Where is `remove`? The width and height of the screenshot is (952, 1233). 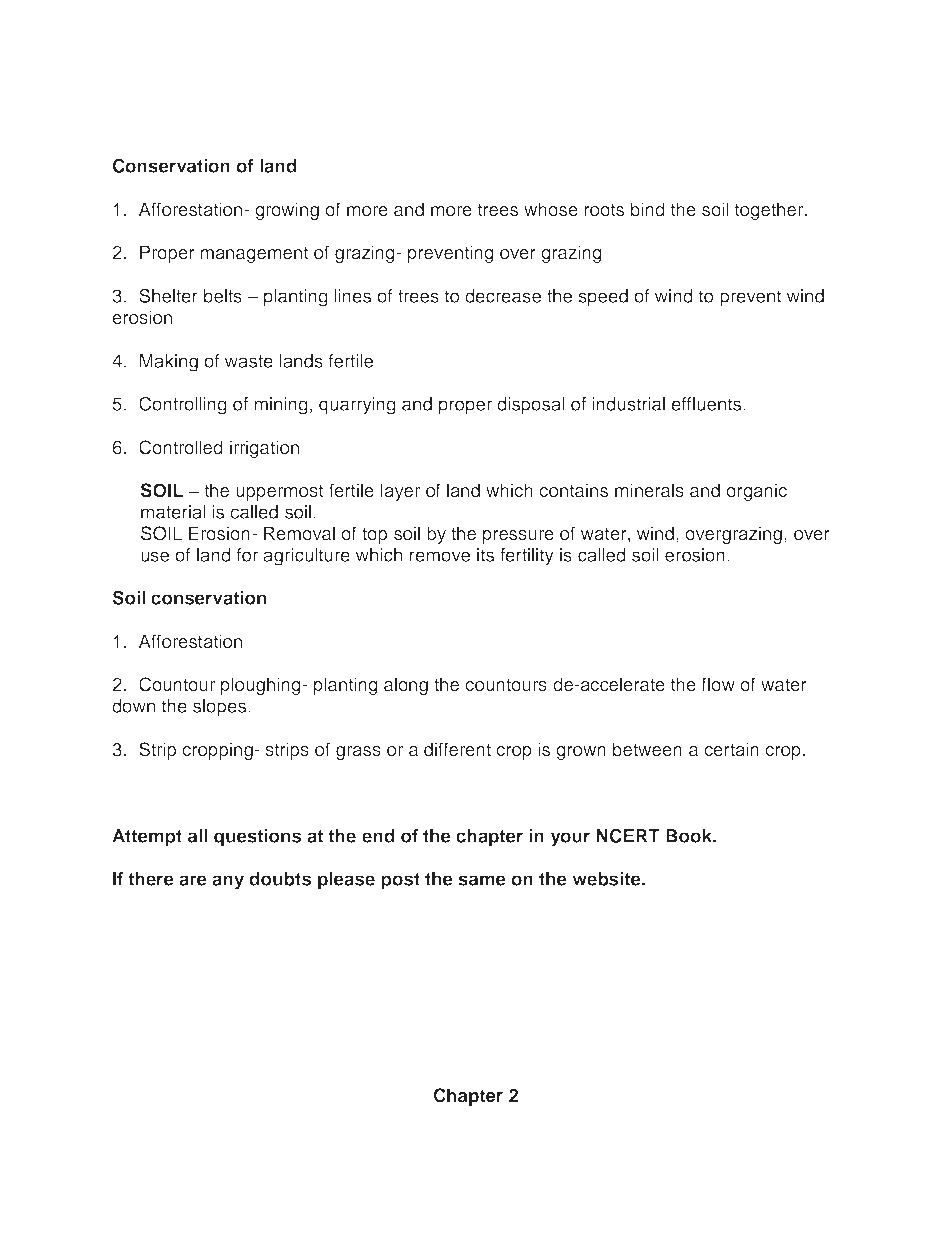 remove is located at coordinates (440, 556).
